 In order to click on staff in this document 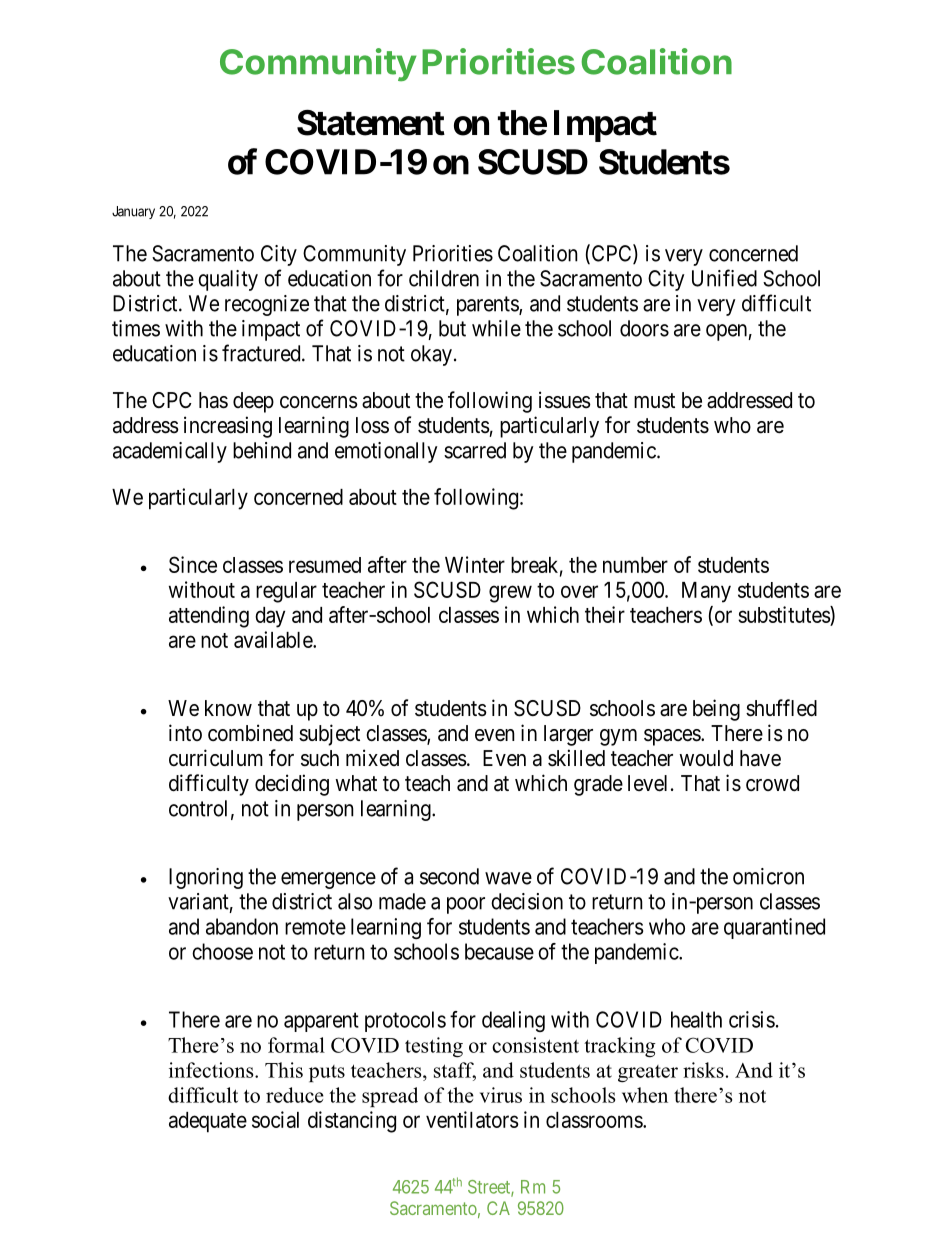, I will do `click(455, 1071)`.
